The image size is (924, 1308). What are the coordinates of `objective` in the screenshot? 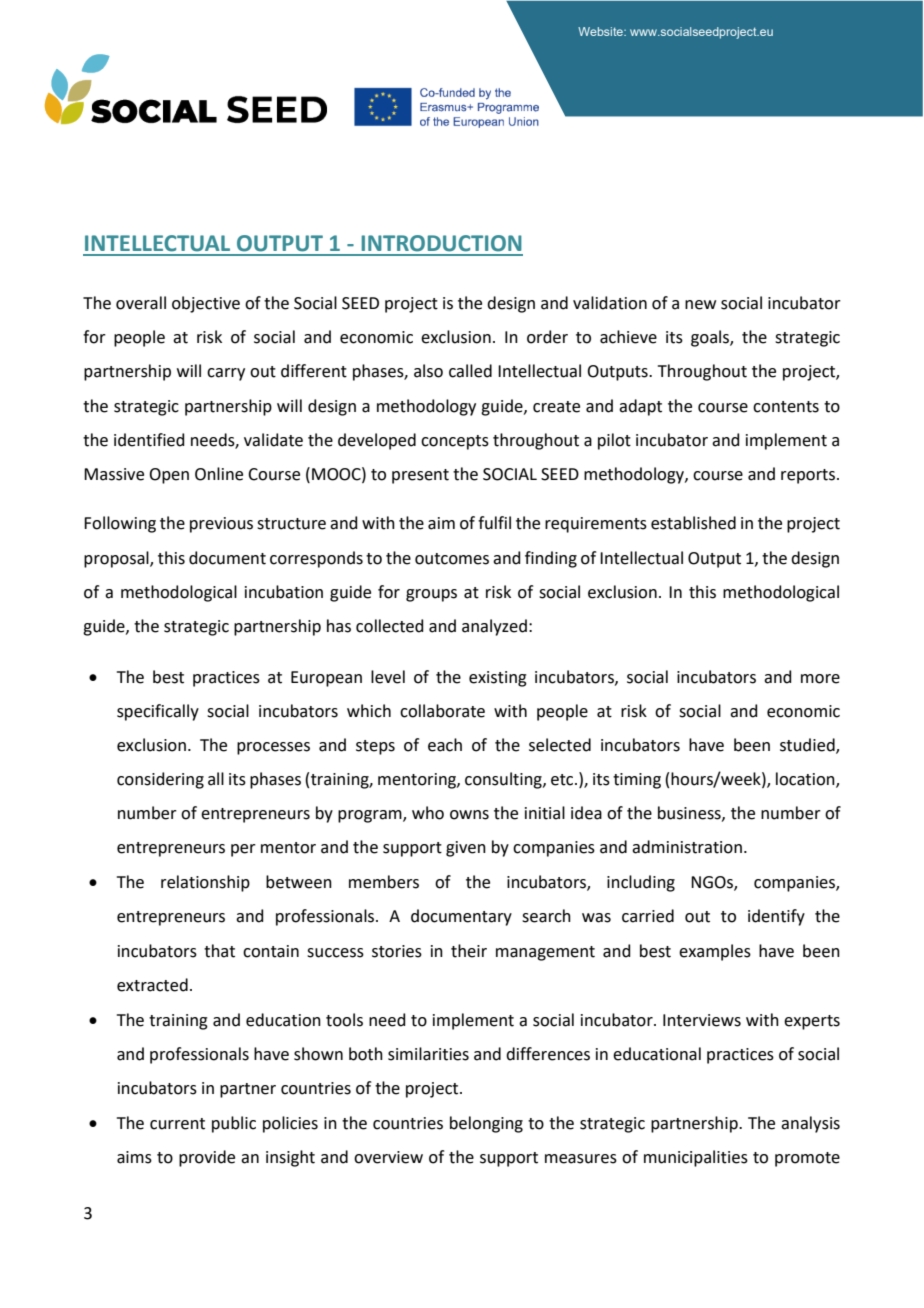 It's located at (206, 304).
